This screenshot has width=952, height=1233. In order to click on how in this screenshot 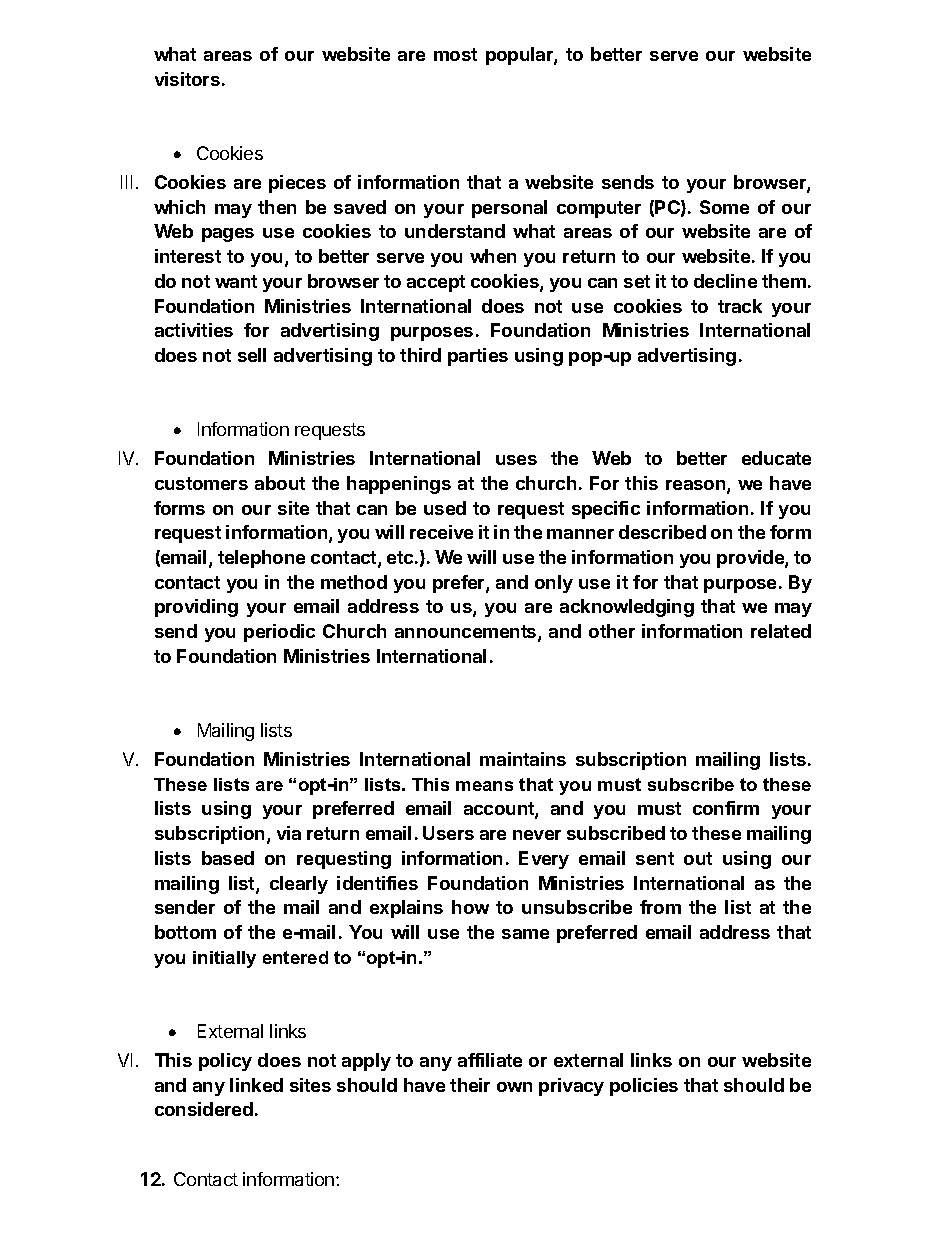, I will do `click(470, 907)`.
